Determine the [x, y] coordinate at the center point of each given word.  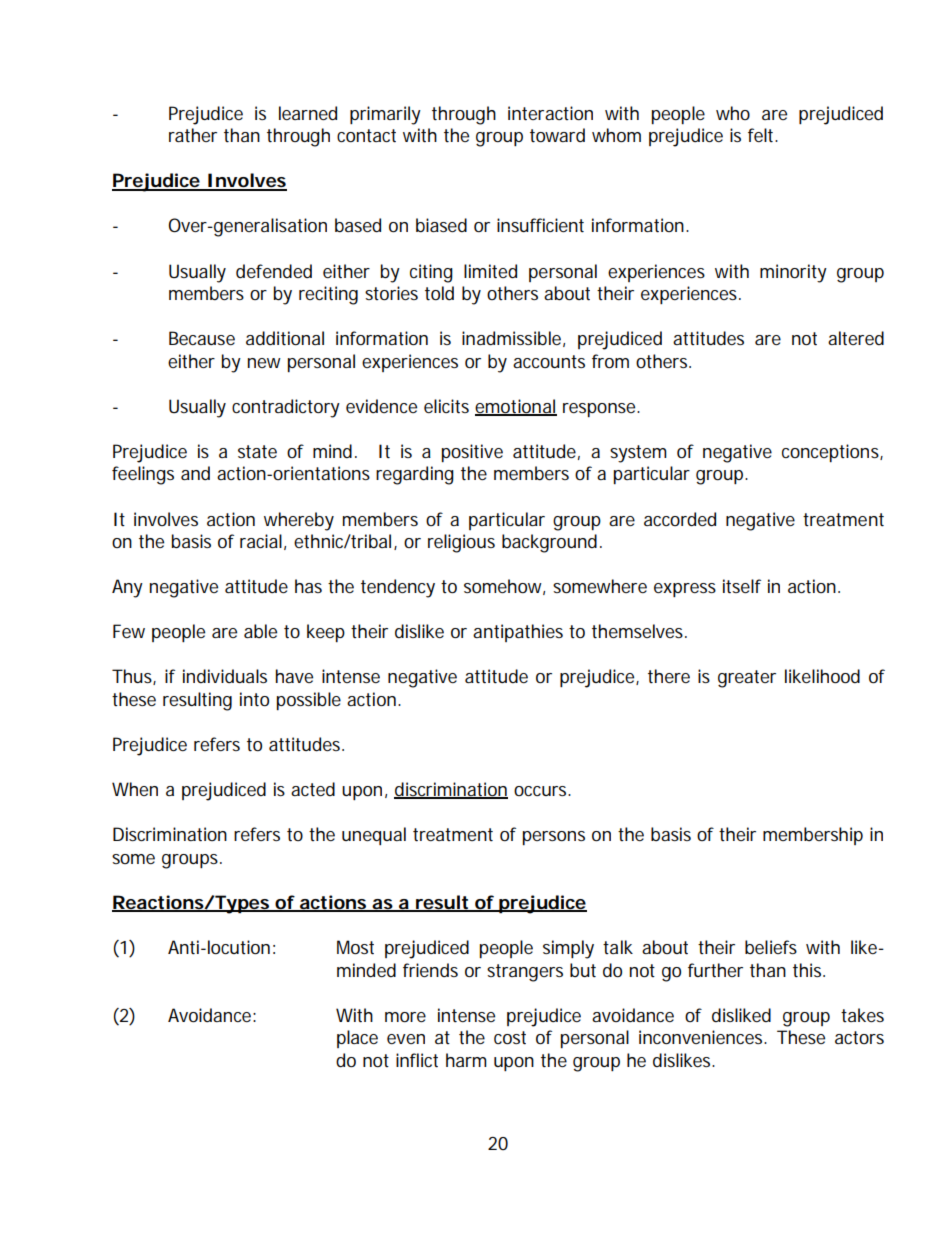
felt [762, 135]
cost [510, 1038]
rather [193, 135]
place [357, 1039]
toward [557, 135]
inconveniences [702, 1037]
